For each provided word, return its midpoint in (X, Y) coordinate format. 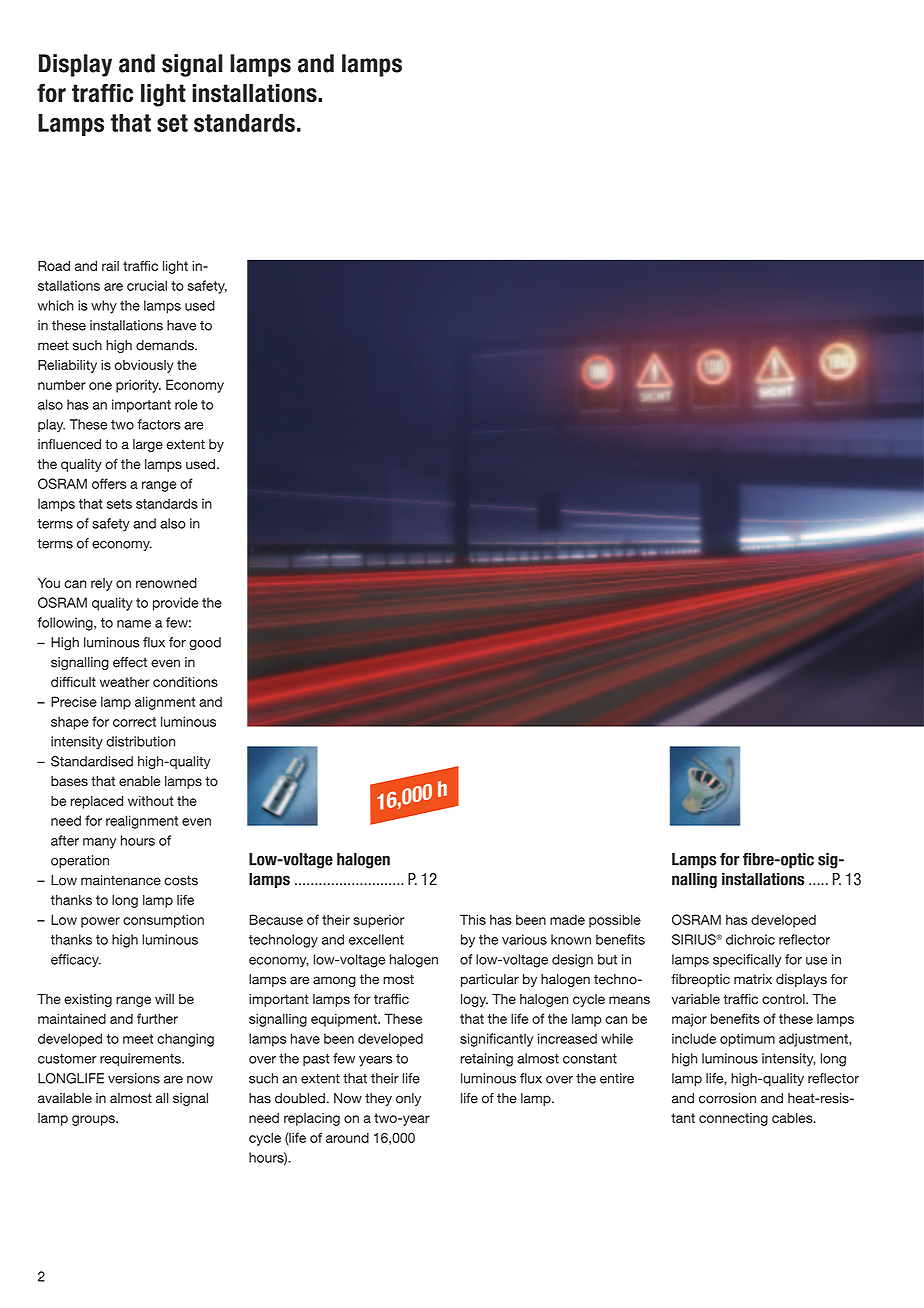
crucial (147, 285)
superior (378, 921)
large (148, 445)
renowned (166, 583)
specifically (747, 961)
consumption (163, 921)
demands (166, 345)
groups (94, 1120)
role (186, 404)
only (408, 1099)
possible (615, 921)
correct (134, 722)
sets (119, 504)
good (205, 644)
